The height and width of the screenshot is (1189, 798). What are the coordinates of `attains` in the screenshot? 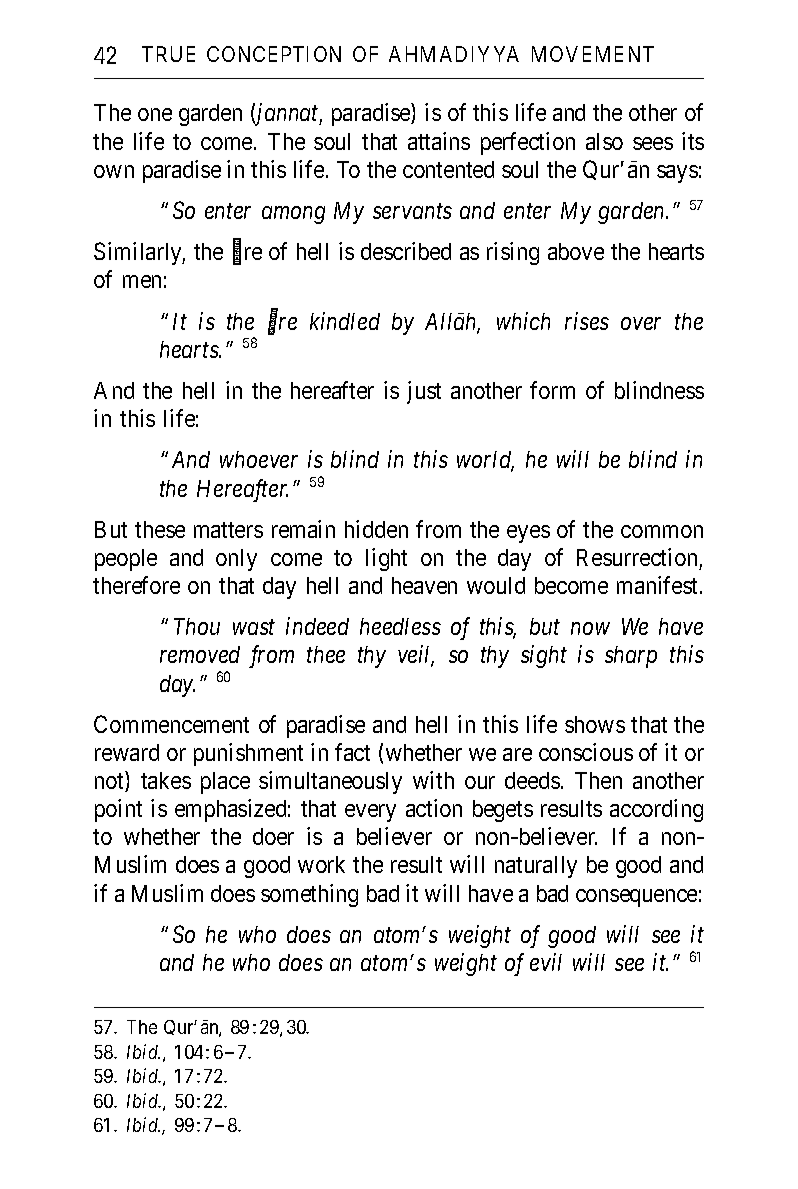 It's located at (439, 141).
